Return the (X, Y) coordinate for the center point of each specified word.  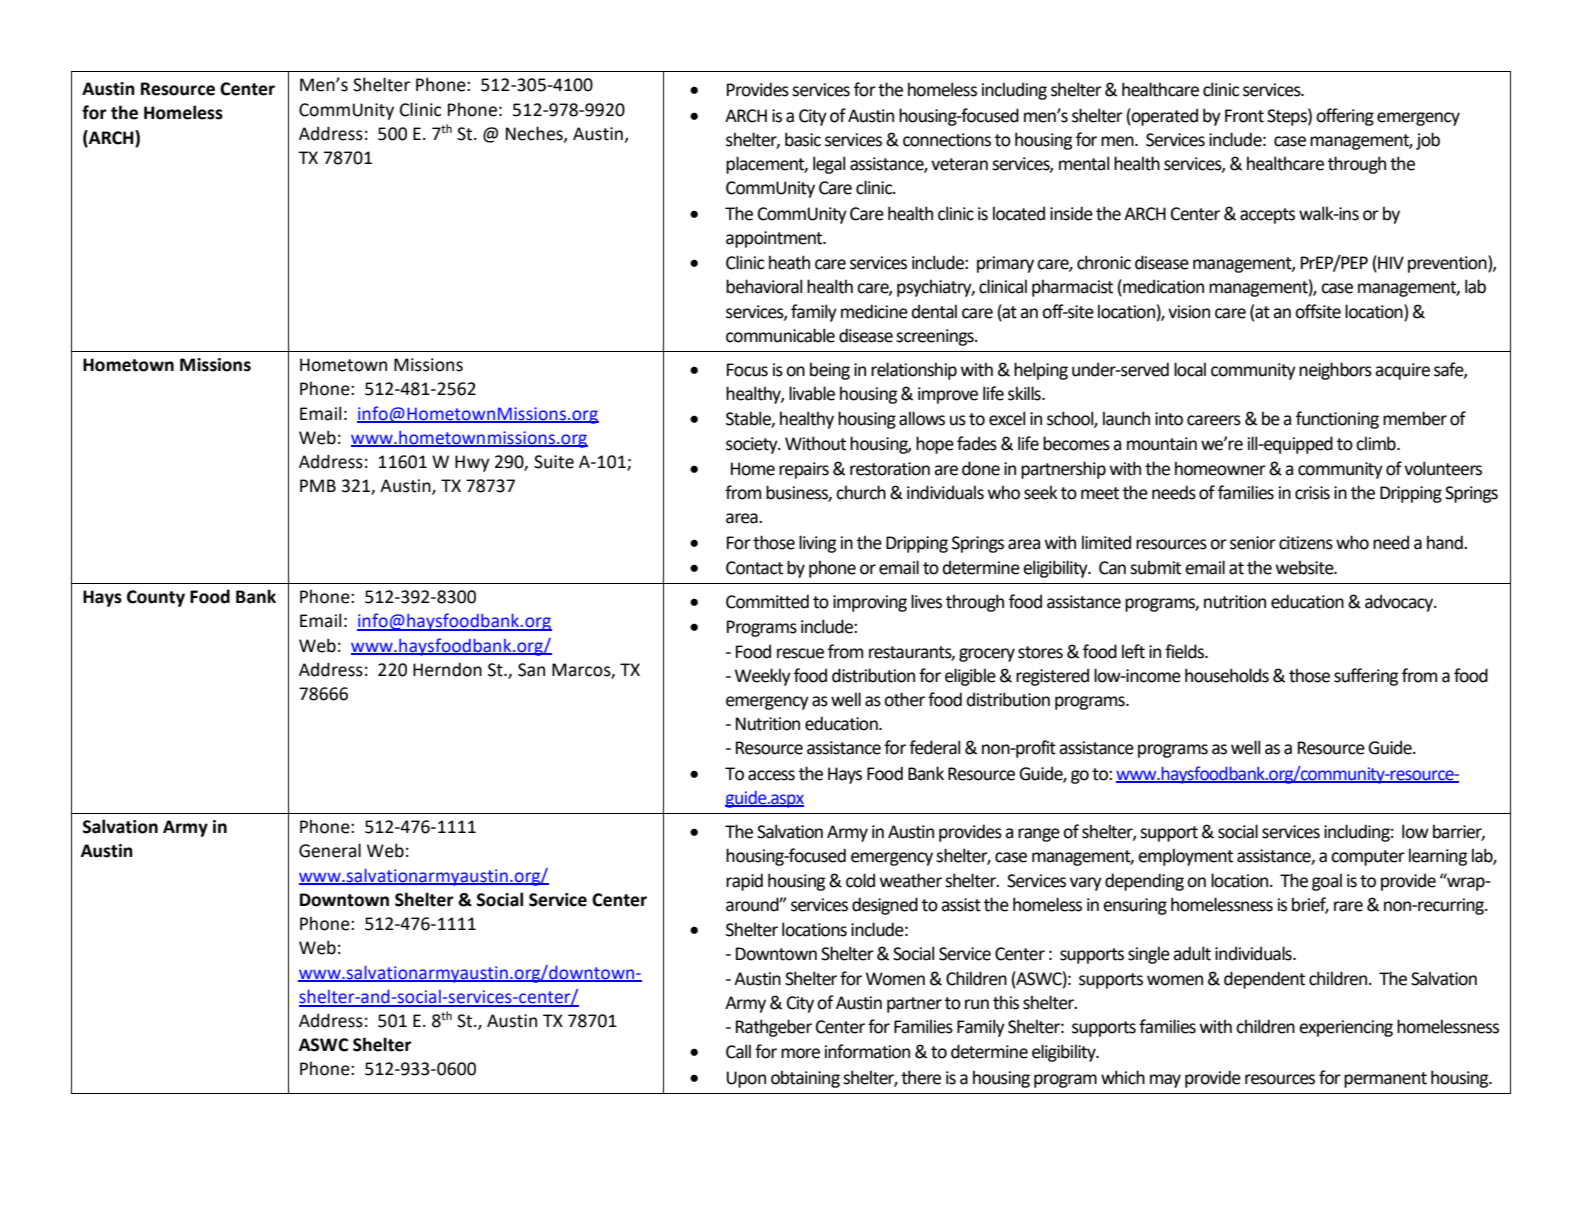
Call (738, 1051)
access (771, 775)
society (753, 445)
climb (1377, 443)
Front (1244, 116)
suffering (1366, 677)
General (330, 850)
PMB (318, 485)
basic (803, 139)
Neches (535, 134)
